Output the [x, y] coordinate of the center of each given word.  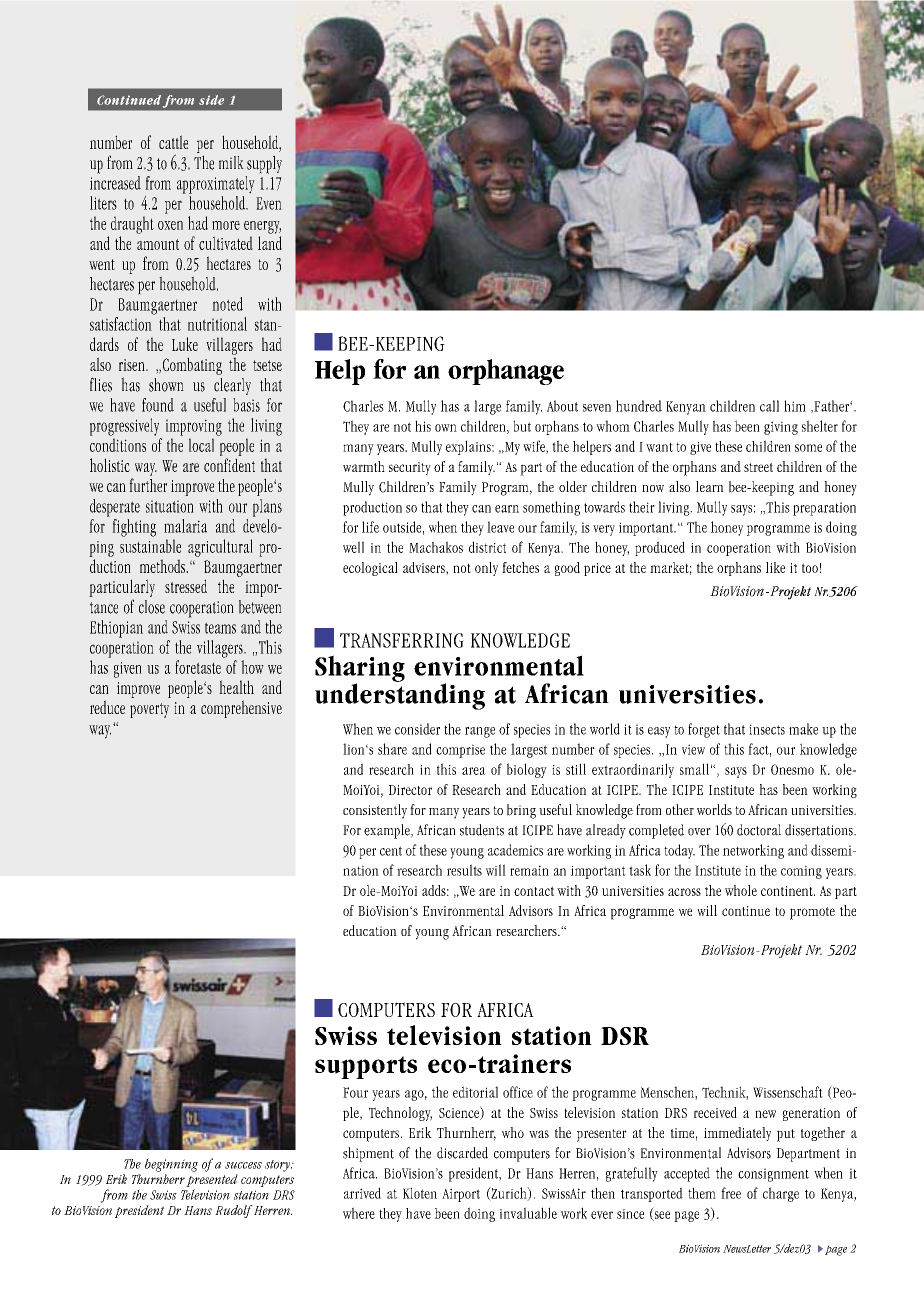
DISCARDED [462, 1153]
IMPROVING [194, 427]
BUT [522, 426]
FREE [731, 1193]
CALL [769, 406]
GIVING [781, 428]
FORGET [704, 730]
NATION [361, 870]
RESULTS [464, 870]
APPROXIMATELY [216, 185]
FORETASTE [198, 667]
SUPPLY [264, 164]
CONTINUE [746, 911]
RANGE [480, 732]
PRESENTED [212, 1179]
